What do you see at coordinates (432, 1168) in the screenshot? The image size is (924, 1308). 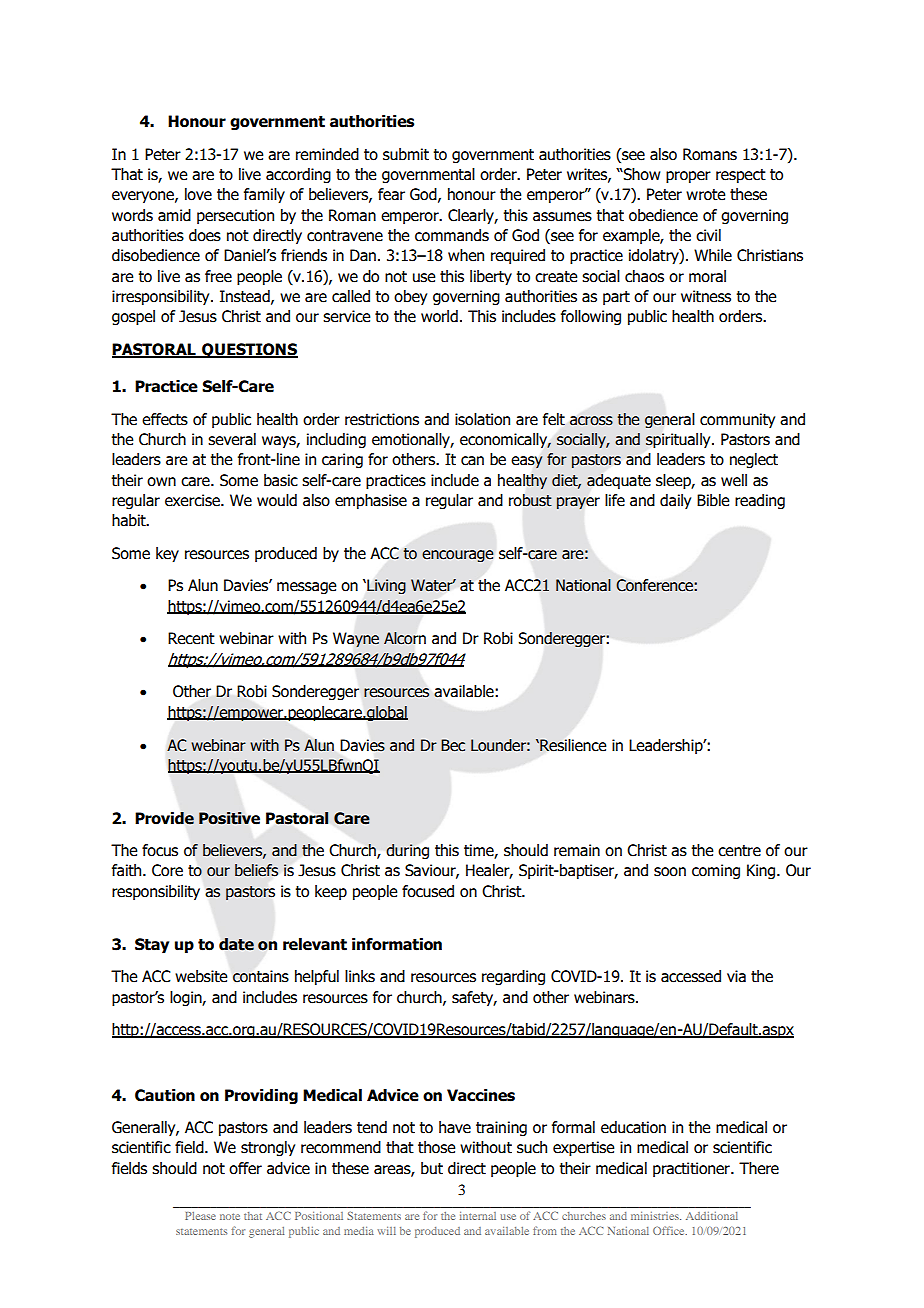 I see `but` at bounding box center [432, 1168].
